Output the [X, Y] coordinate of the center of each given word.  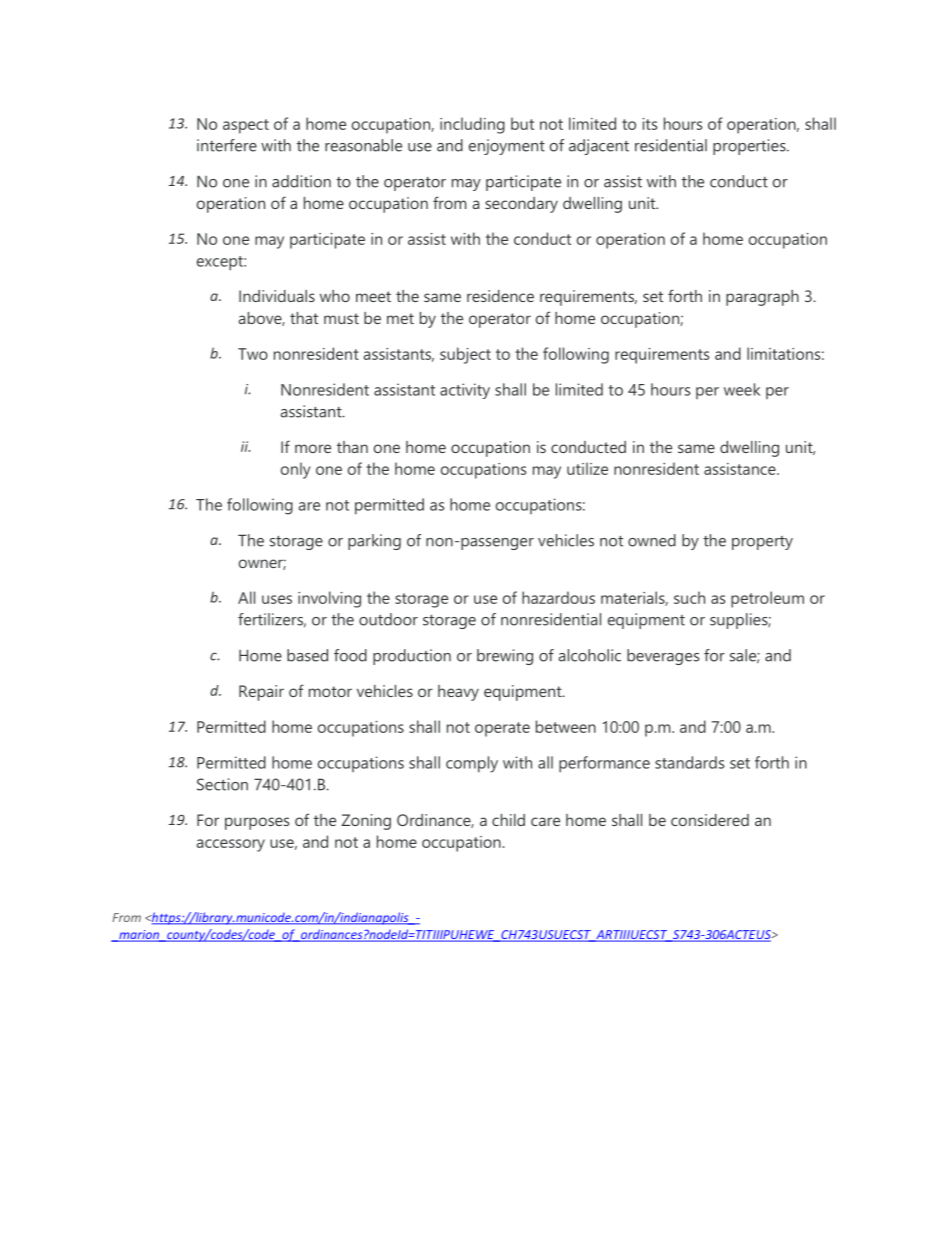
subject [465, 355]
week [742, 389]
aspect [246, 126]
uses [277, 599]
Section [222, 784]
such [689, 597]
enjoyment [507, 147]
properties [750, 147]
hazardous [558, 597]
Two [253, 354]
